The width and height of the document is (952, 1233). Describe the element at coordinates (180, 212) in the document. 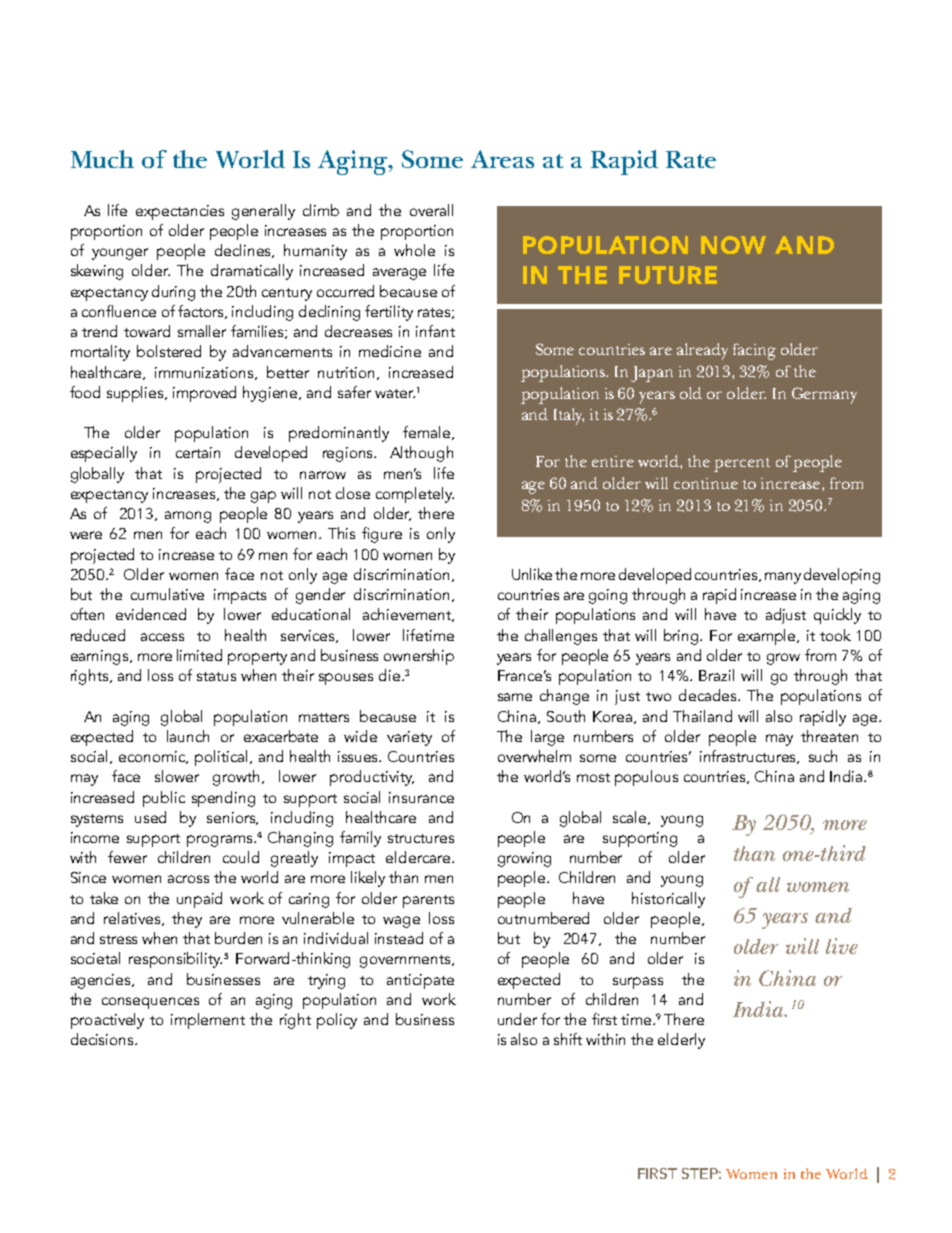

I see `expectancies` at that location.
